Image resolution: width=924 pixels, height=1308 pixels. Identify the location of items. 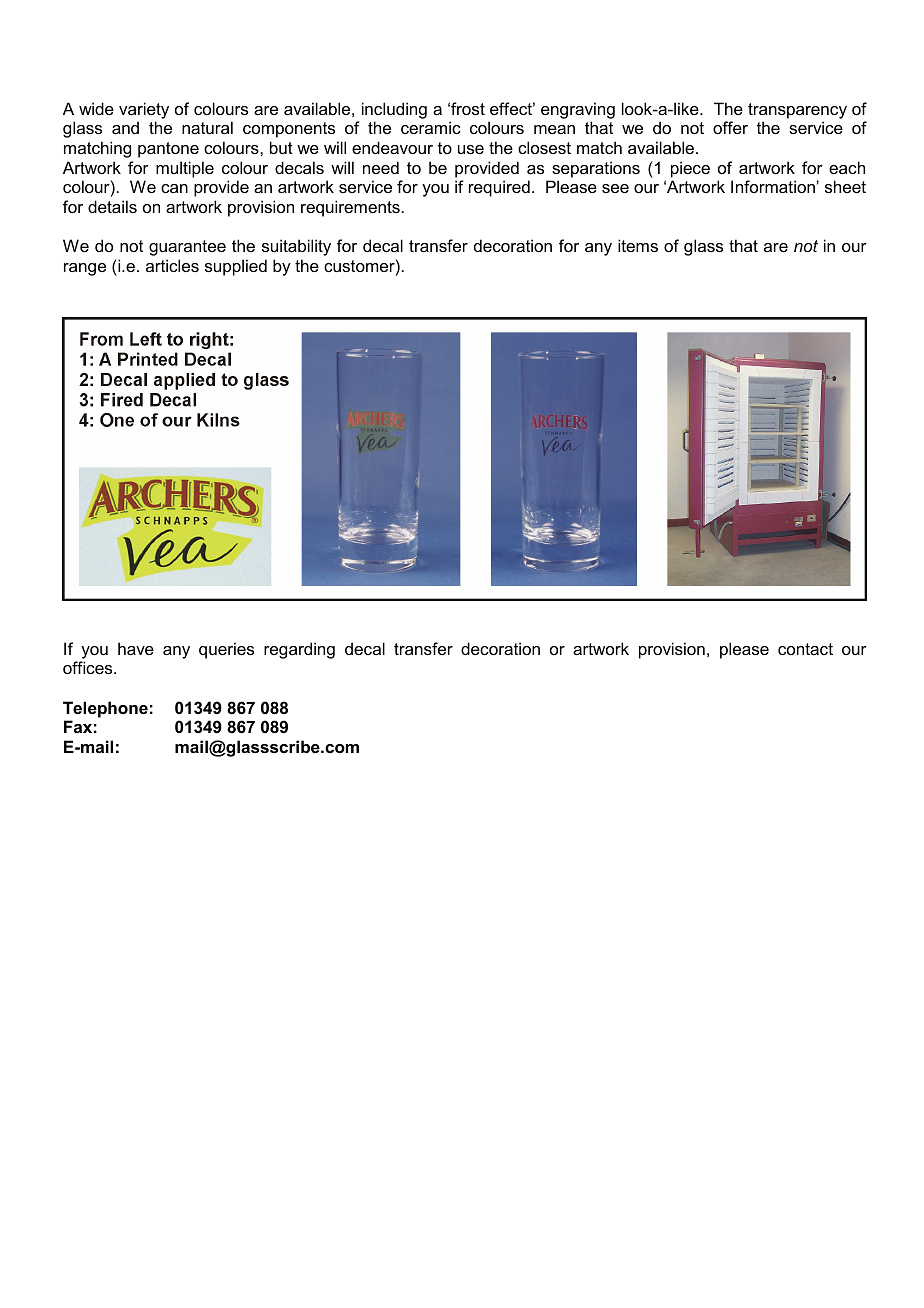
(638, 245).
